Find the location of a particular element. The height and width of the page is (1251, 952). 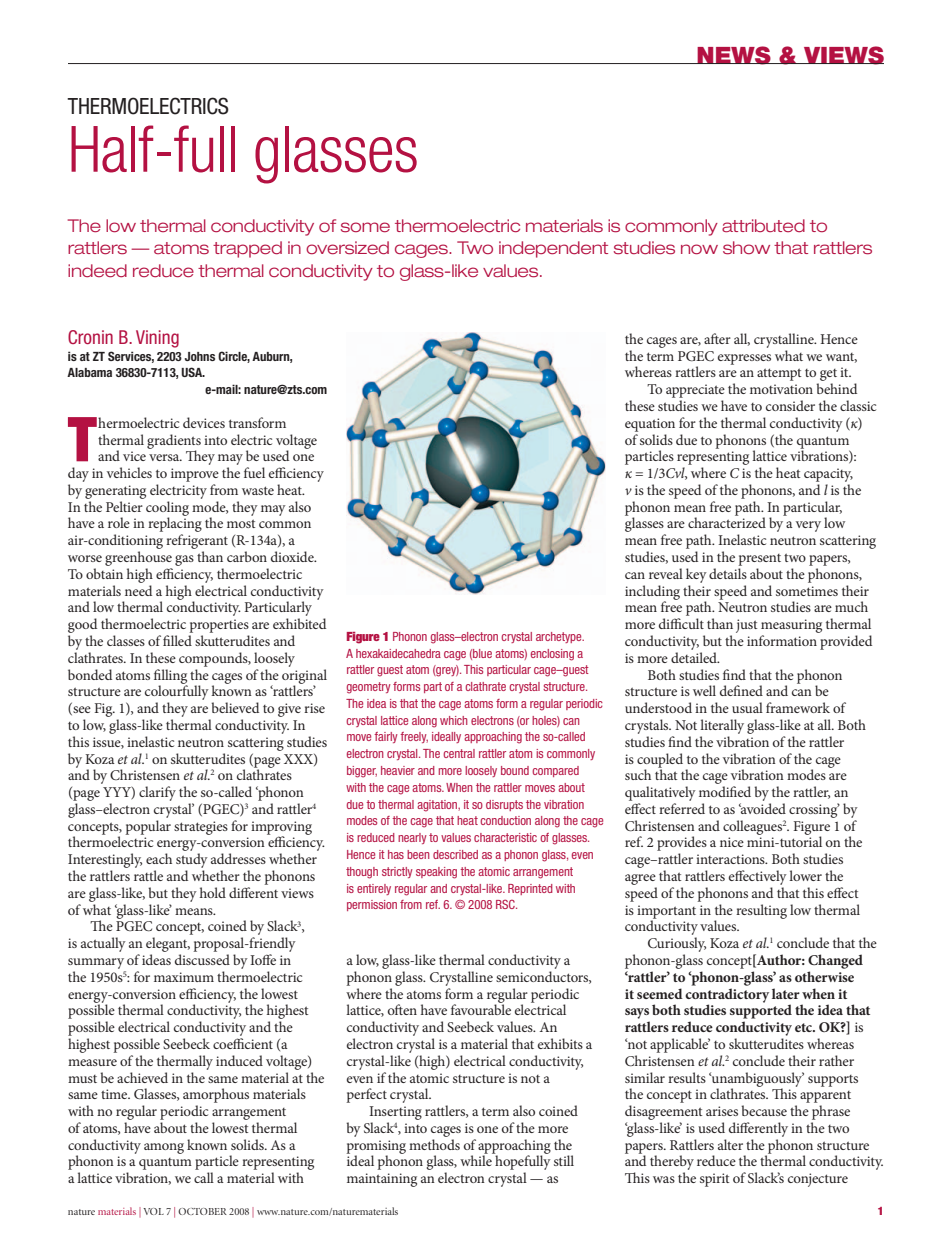

trapped is located at coordinates (247, 249).
